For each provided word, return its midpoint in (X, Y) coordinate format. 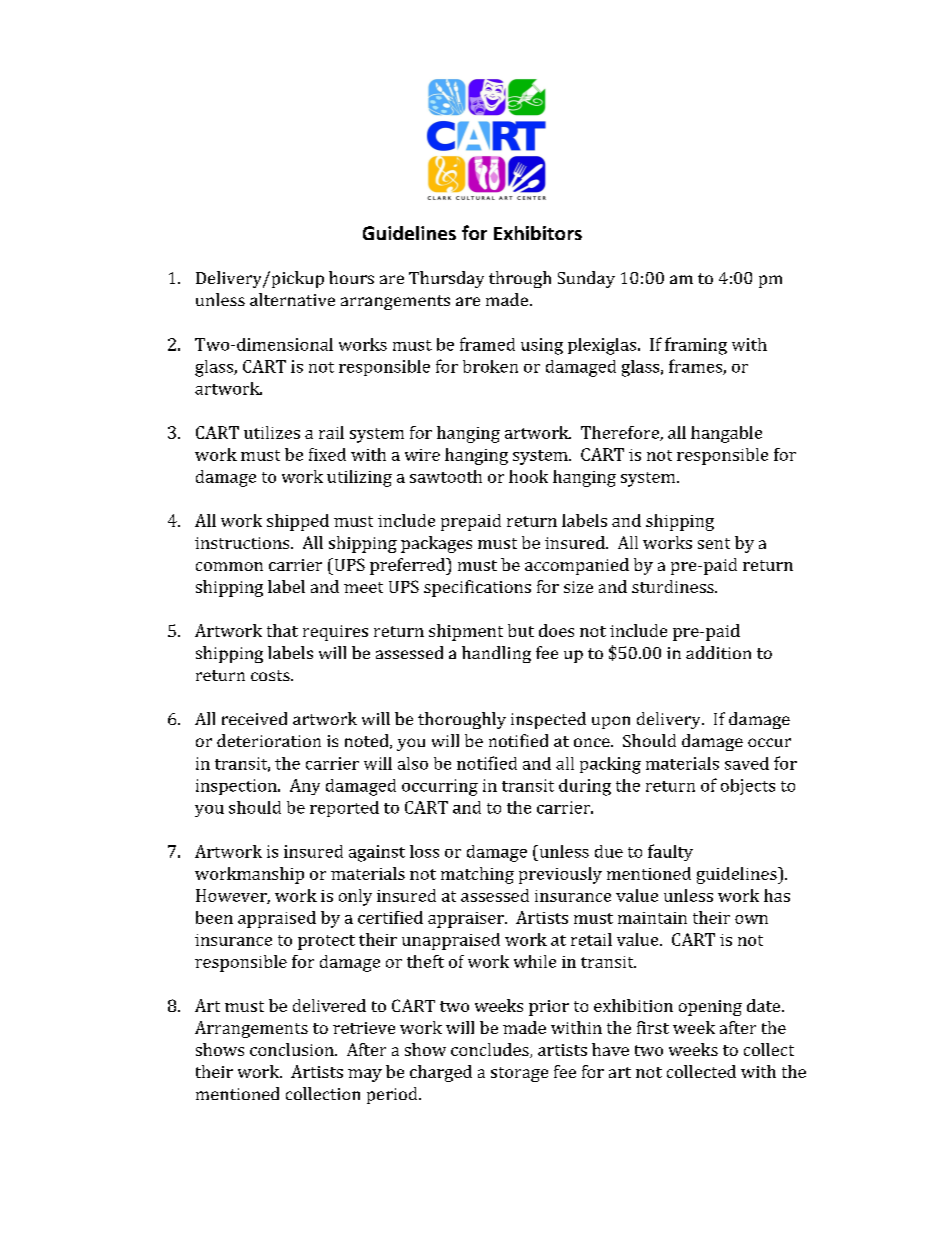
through (520, 279)
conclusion (293, 1049)
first (653, 1027)
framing (696, 346)
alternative (292, 299)
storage (519, 1074)
